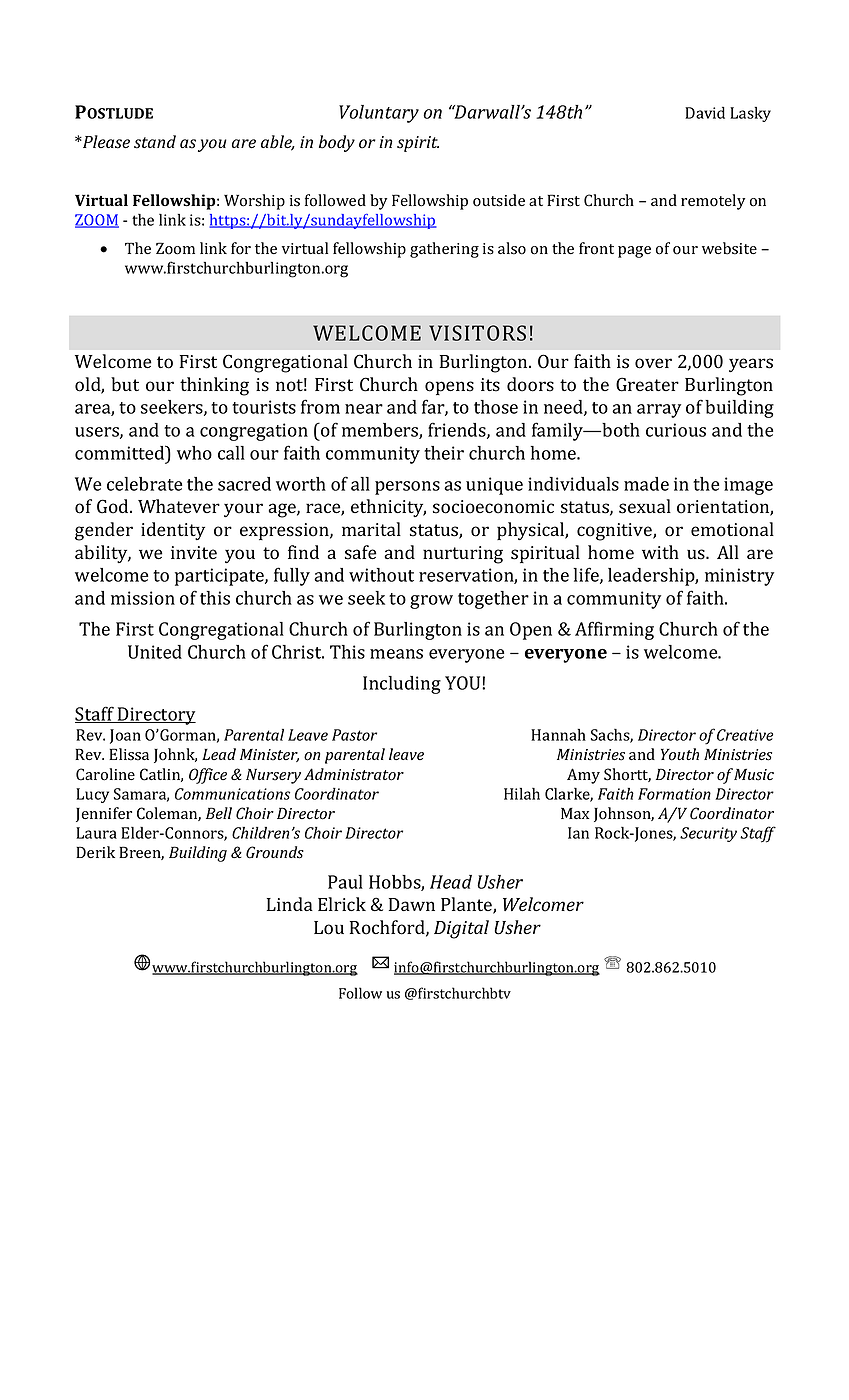 The image size is (849, 1400). What do you see at coordinates (412, 904) in the screenshot?
I see `Dawn` at bounding box center [412, 904].
